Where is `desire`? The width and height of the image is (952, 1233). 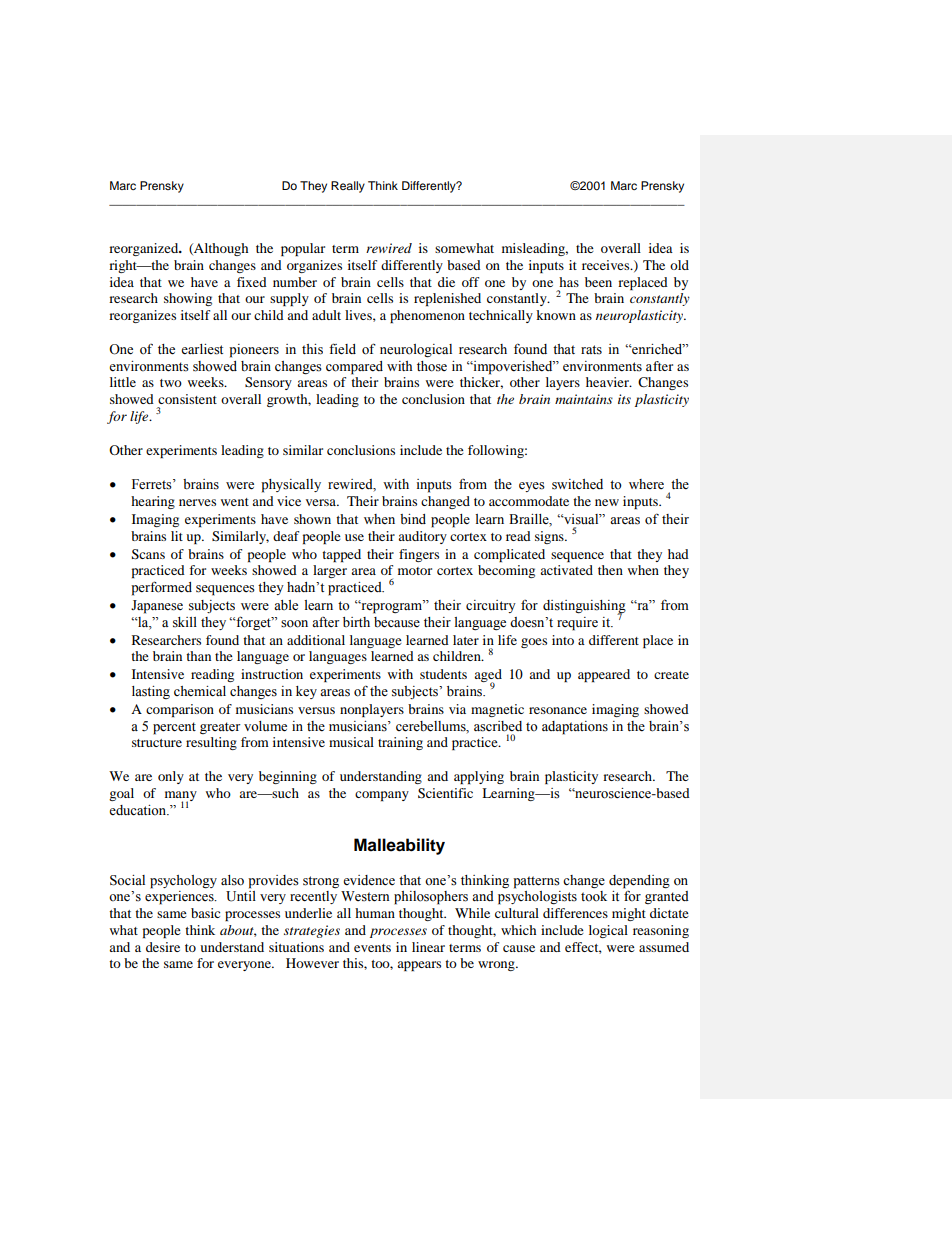
desire is located at coordinates (163, 947).
